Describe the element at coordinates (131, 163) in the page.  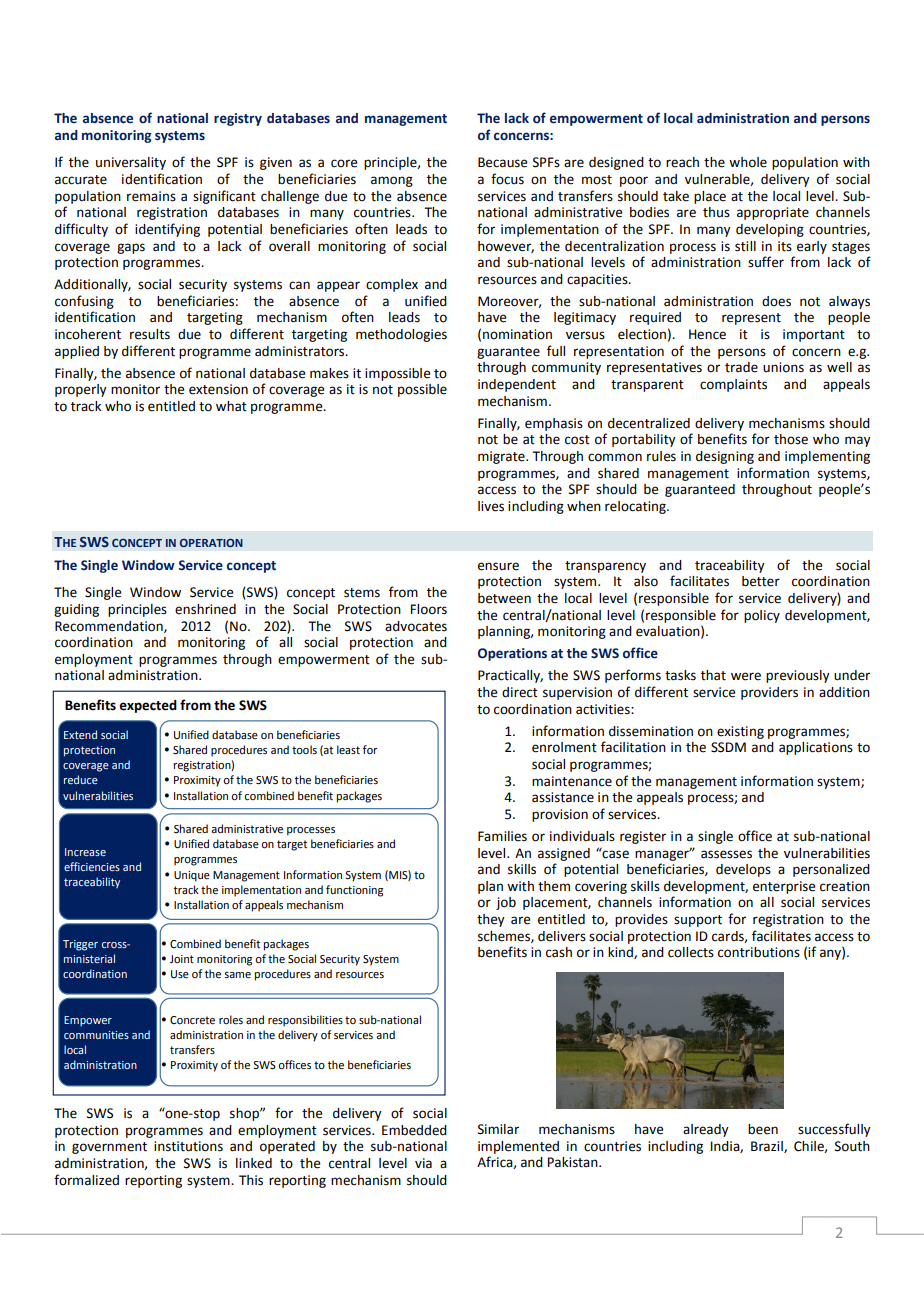
I see `universality` at that location.
